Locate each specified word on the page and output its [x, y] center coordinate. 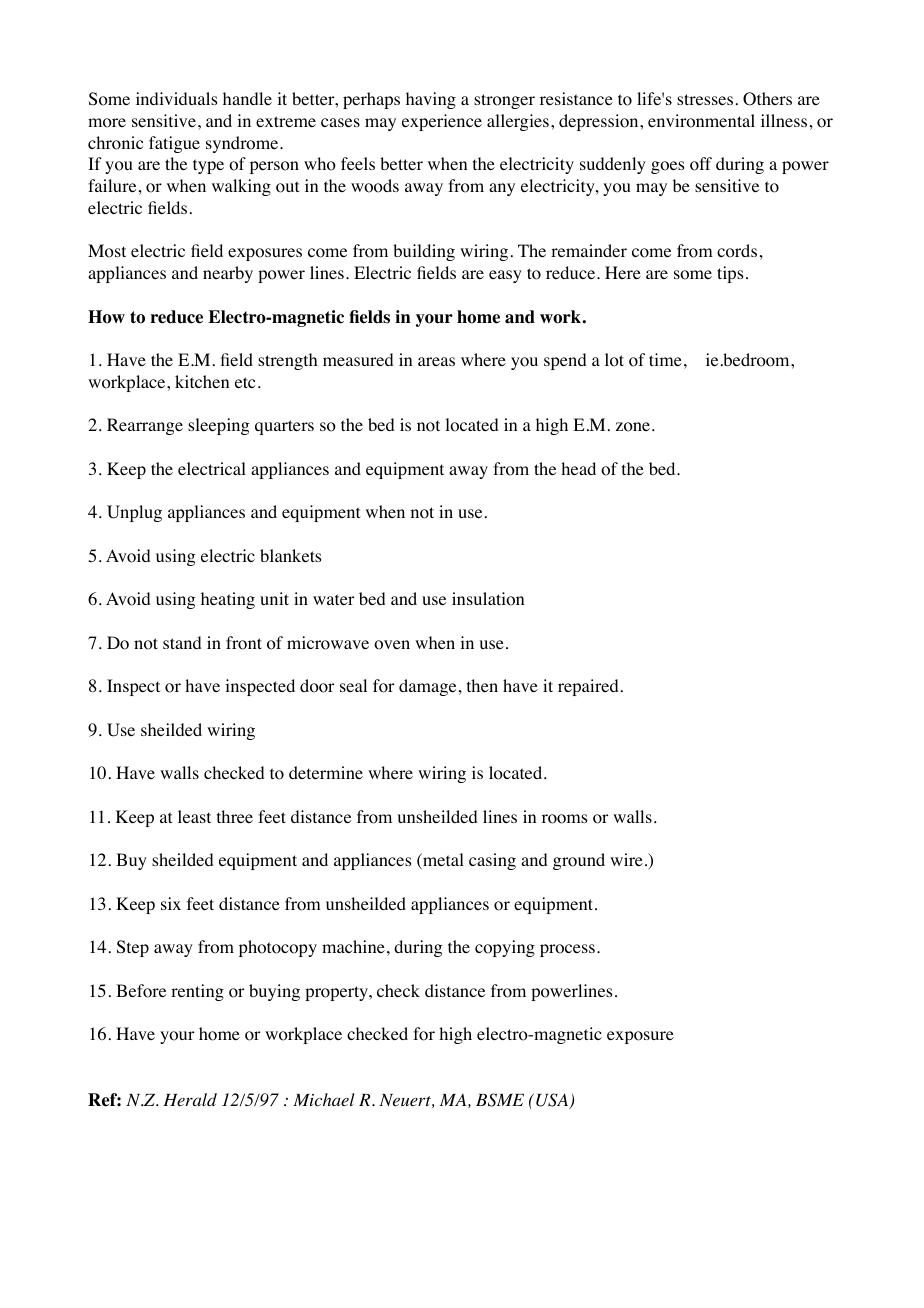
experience [442, 122]
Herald [190, 1099]
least [194, 816]
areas [436, 361]
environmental [701, 121]
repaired [588, 687]
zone [634, 427]
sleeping [218, 426]
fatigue [174, 144]
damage [427, 687]
